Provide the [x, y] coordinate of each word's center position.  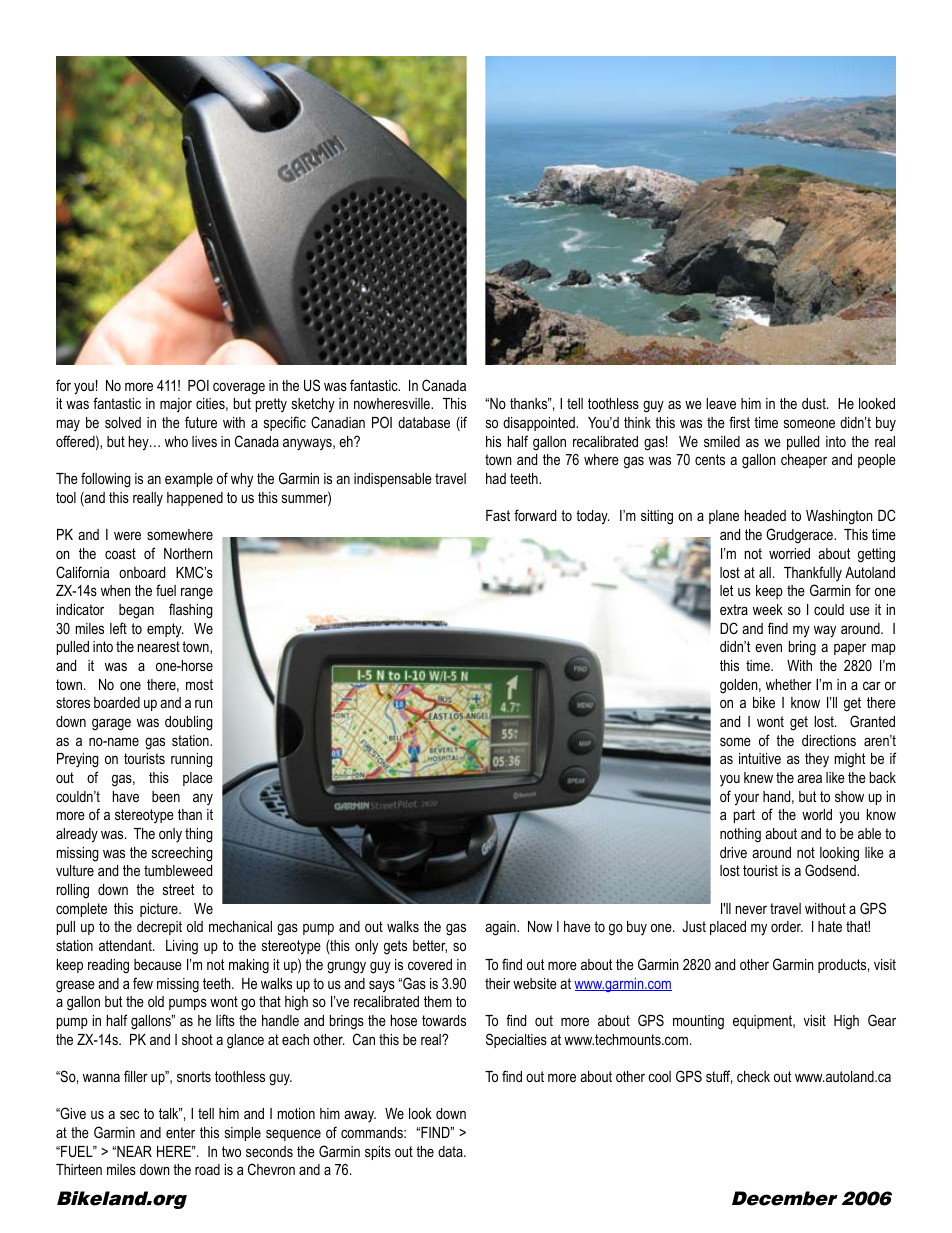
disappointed [540, 424]
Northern [188, 553]
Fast [498, 515]
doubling [189, 723]
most [199, 684]
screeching [182, 854]
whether [789, 684]
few [143, 983]
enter [180, 1132]
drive [733, 852]
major [176, 405]
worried [789, 553]
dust [815, 403]
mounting [698, 1022]
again [501, 928]
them [438, 1001]
